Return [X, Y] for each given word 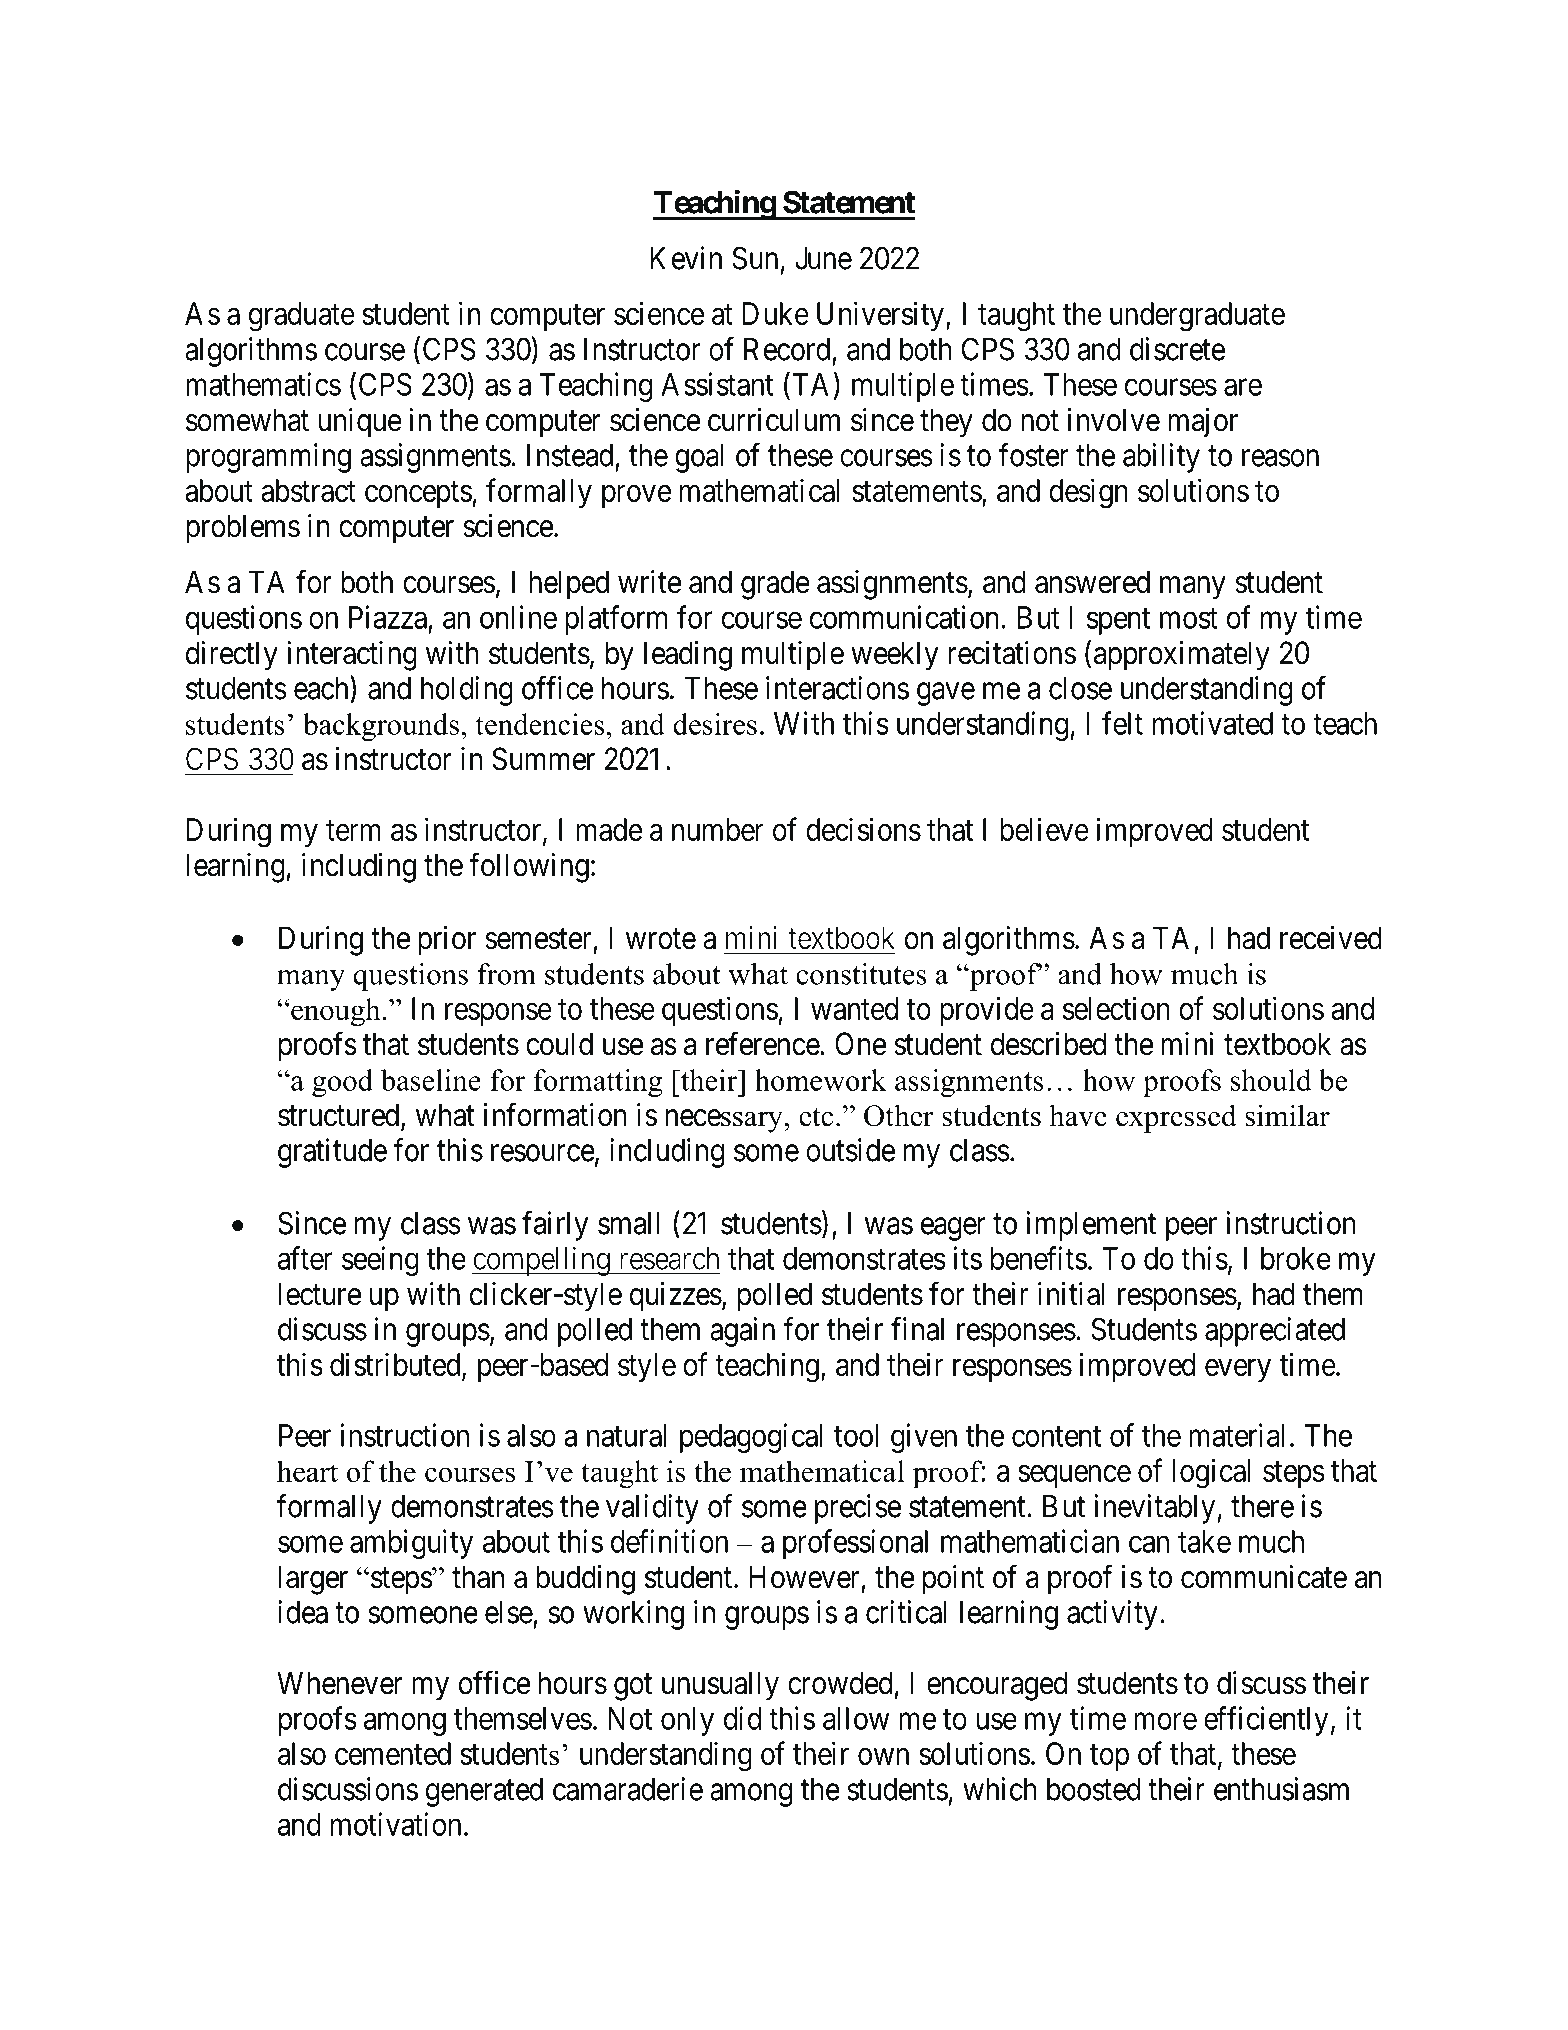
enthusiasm [1281, 1789]
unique [360, 423]
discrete [1177, 349]
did [742, 1718]
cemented [393, 1753]
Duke [776, 313]
